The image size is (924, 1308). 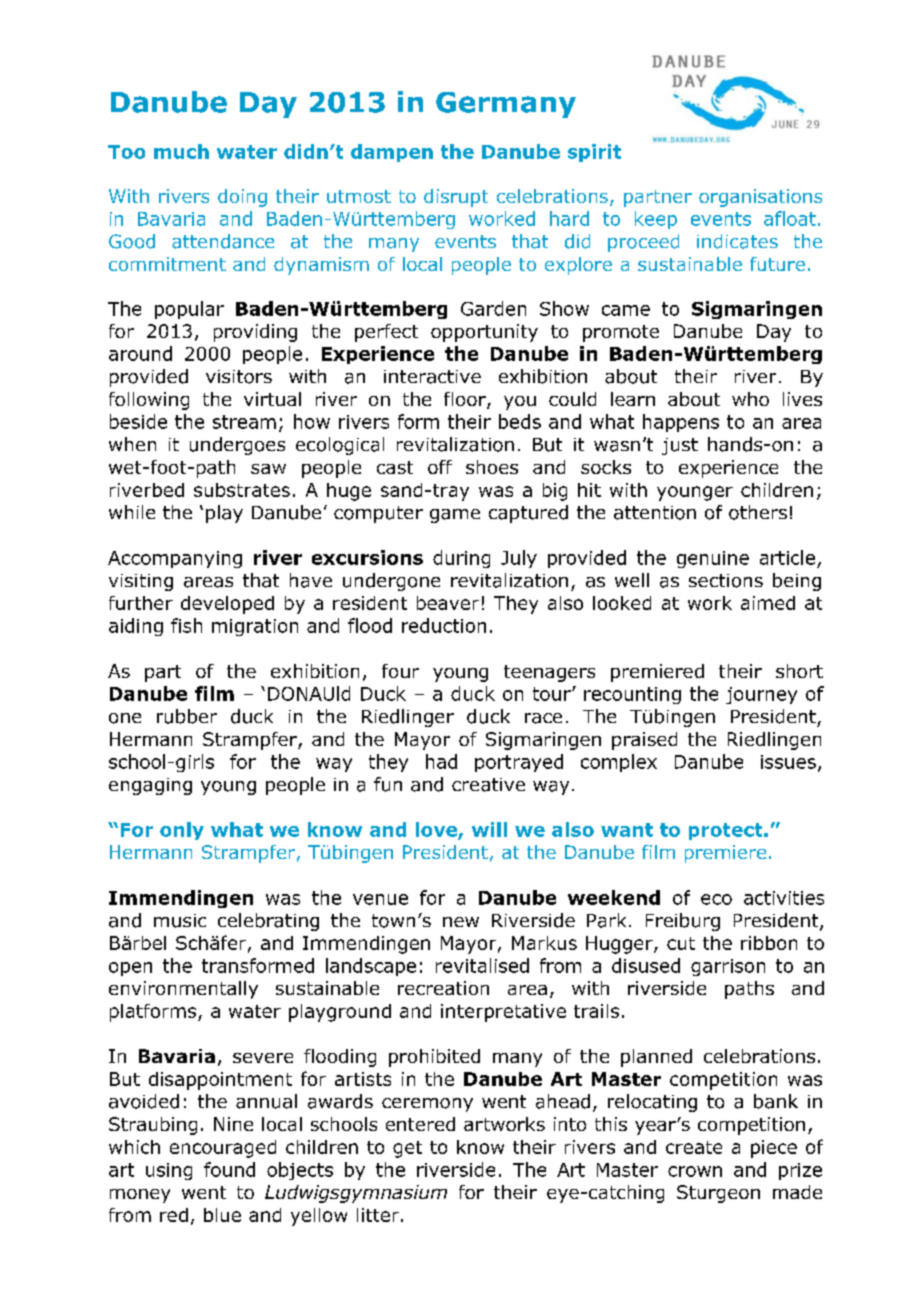 I want to click on found, so click(x=229, y=1169).
